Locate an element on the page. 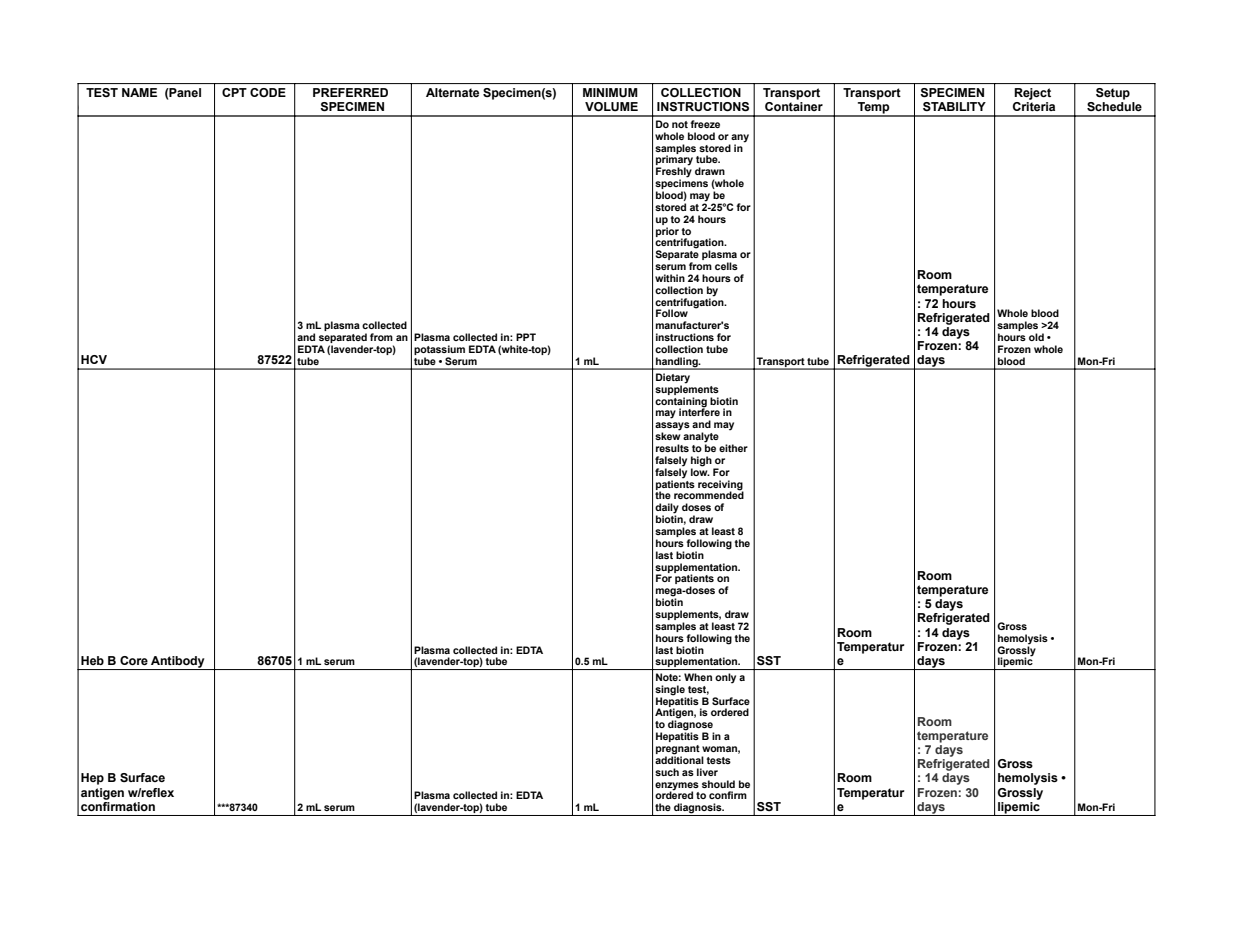  STABILITY is located at coordinates (954, 106).
